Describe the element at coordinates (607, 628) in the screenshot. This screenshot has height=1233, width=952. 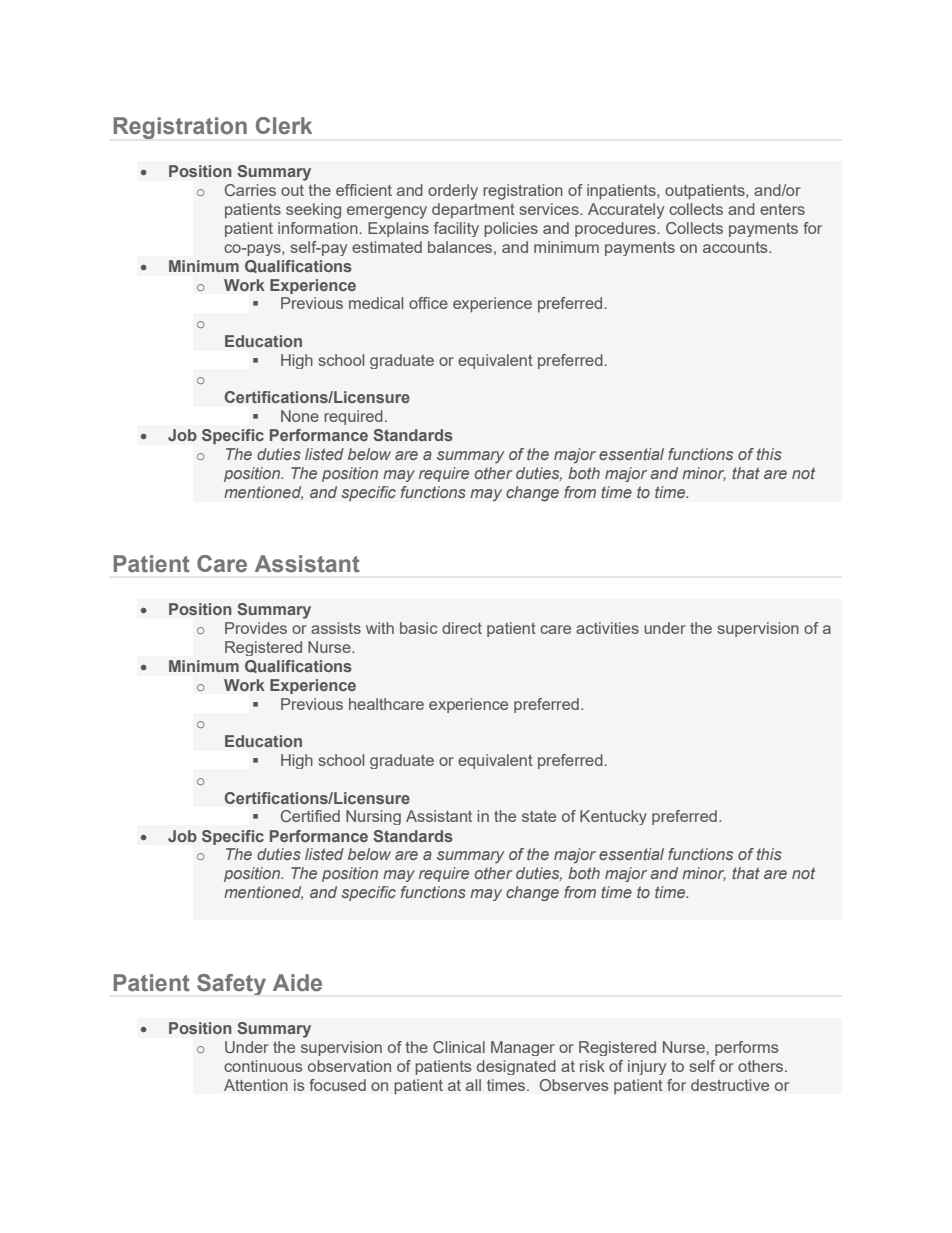
I see `activities` at that location.
